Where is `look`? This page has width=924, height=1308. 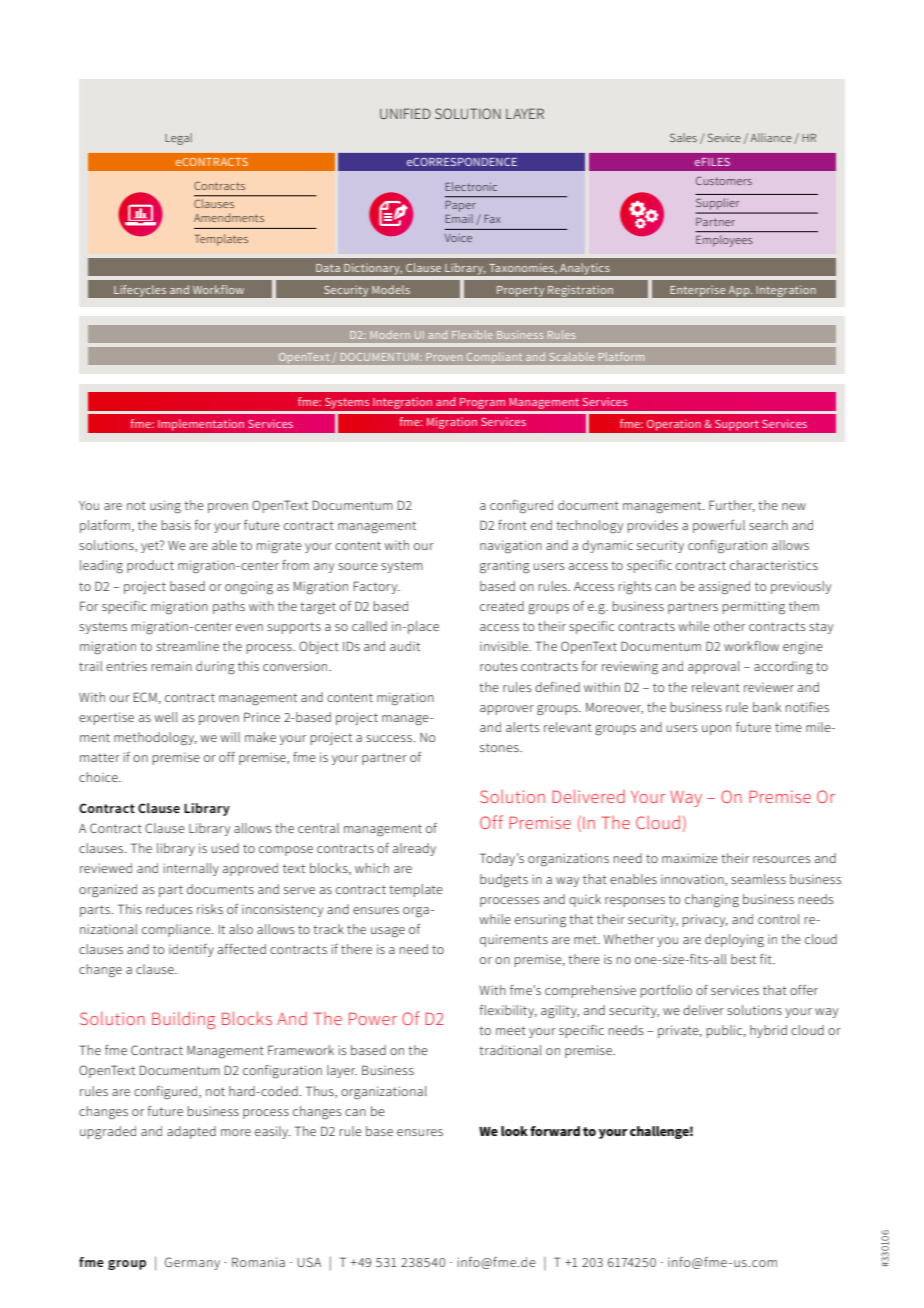
look is located at coordinates (514, 1131).
